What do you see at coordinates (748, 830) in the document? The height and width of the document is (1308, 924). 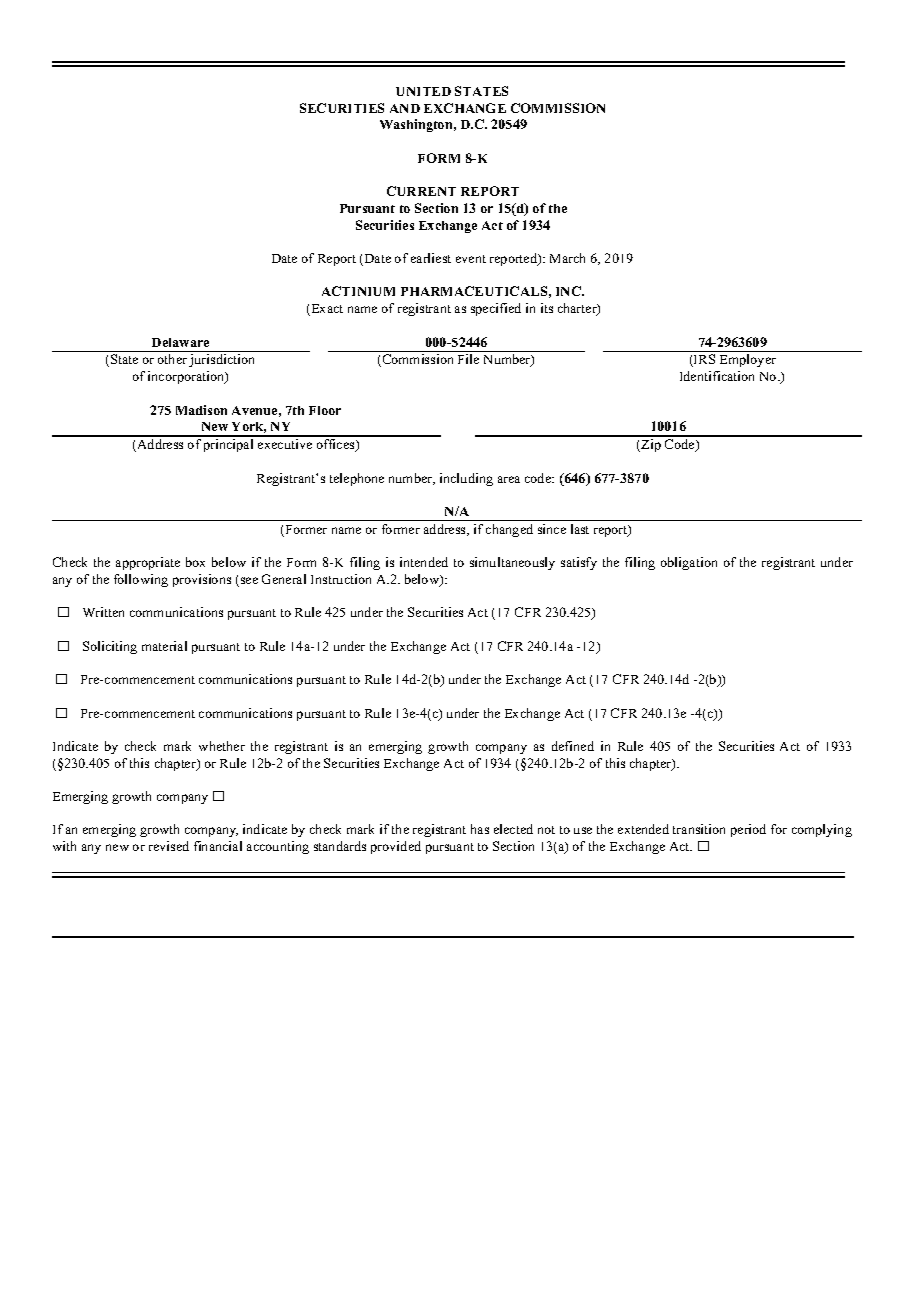 I see `period` at bounding box center [748, 830].
